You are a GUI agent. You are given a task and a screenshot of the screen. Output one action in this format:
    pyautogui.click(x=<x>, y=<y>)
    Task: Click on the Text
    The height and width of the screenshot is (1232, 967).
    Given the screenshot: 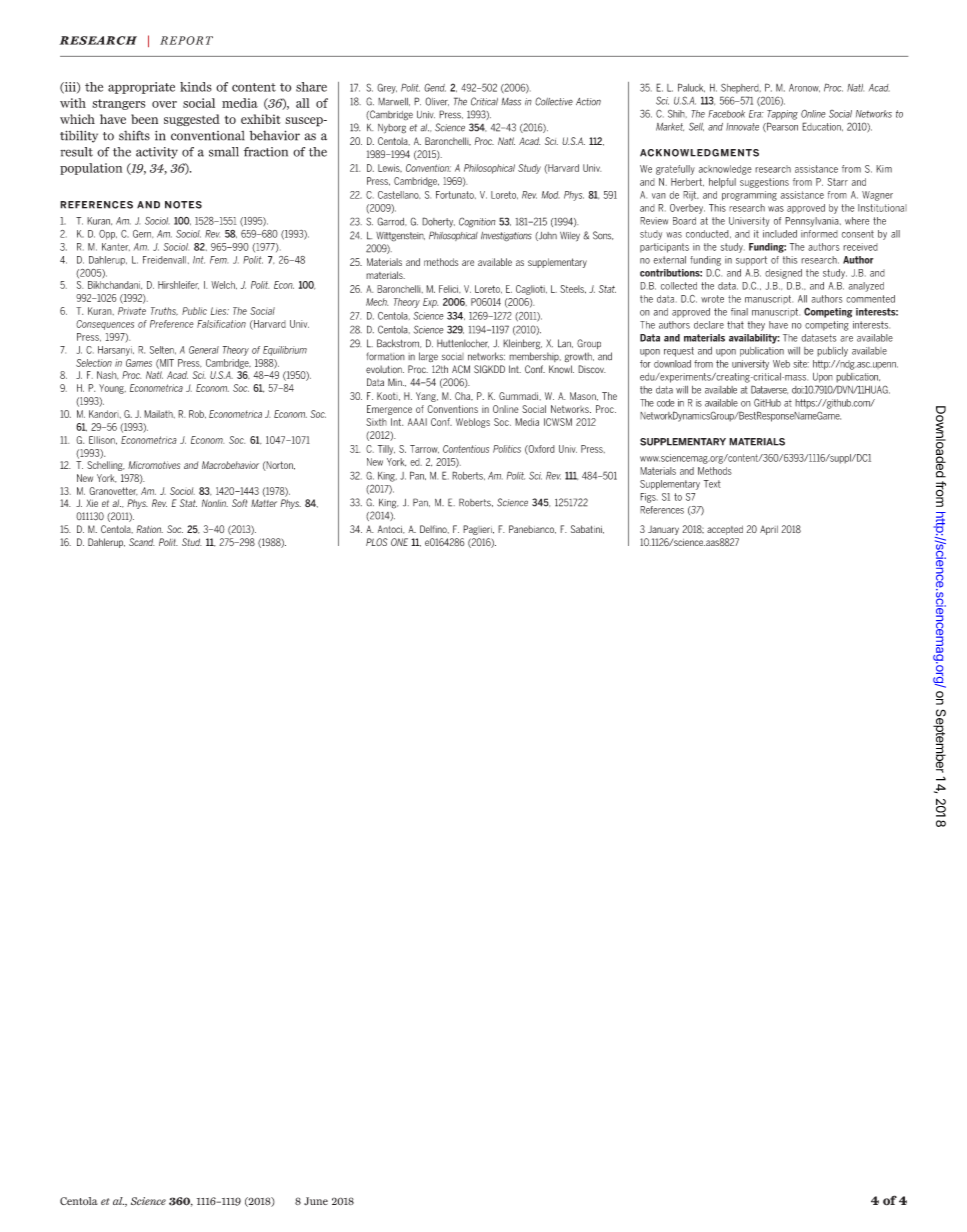 What is the action you would take?
    pyautogui.click(x=712, y=484)
